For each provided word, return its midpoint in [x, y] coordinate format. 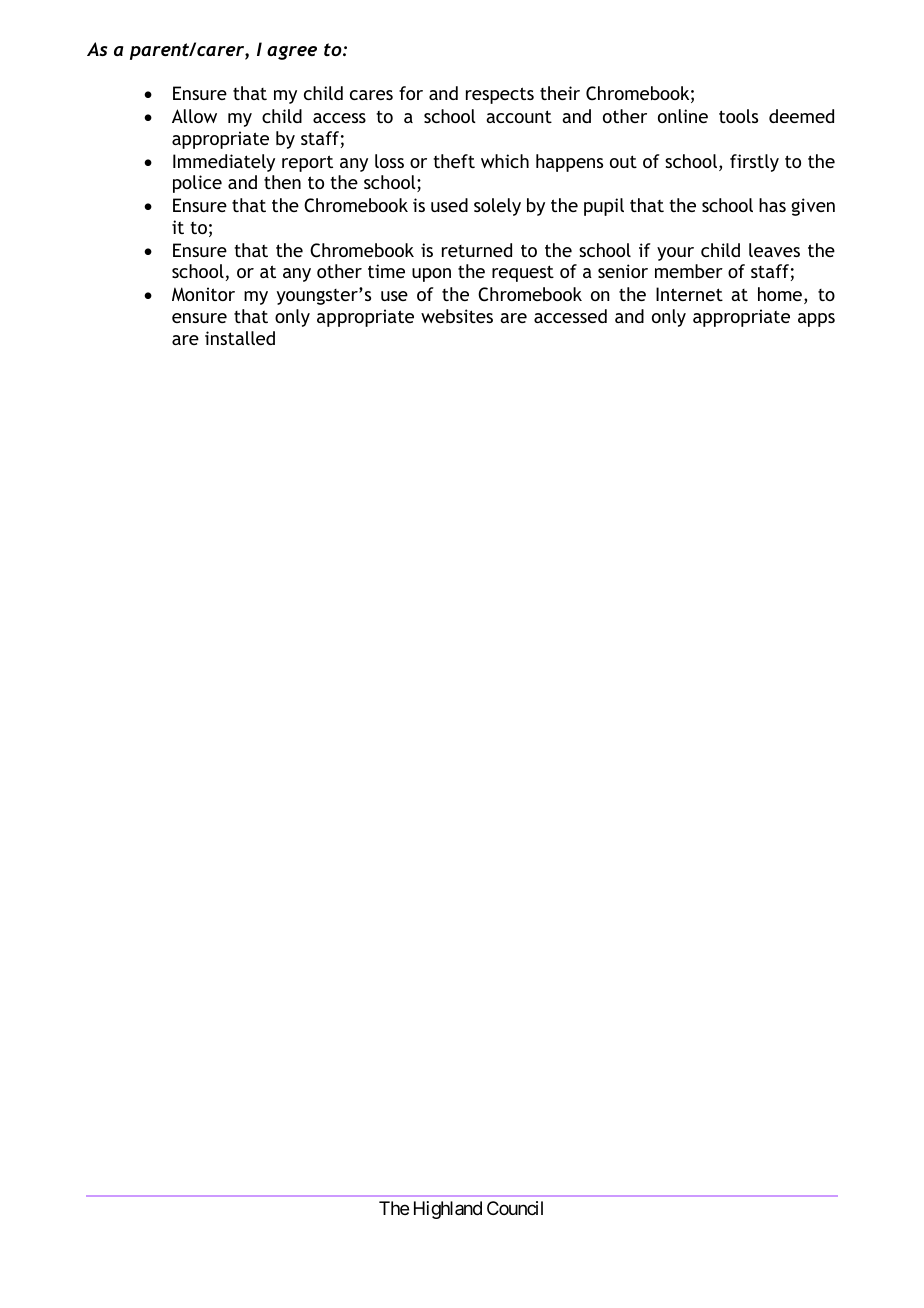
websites [457, 316]
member [689, 271]
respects [500, 95]
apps [816, 320]
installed [240, 338]
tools [738, 116]
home [780, 294]
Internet [689, 294]
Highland [448, 1210]
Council [515, 1208]
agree [292, 53]
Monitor [203, 294]
